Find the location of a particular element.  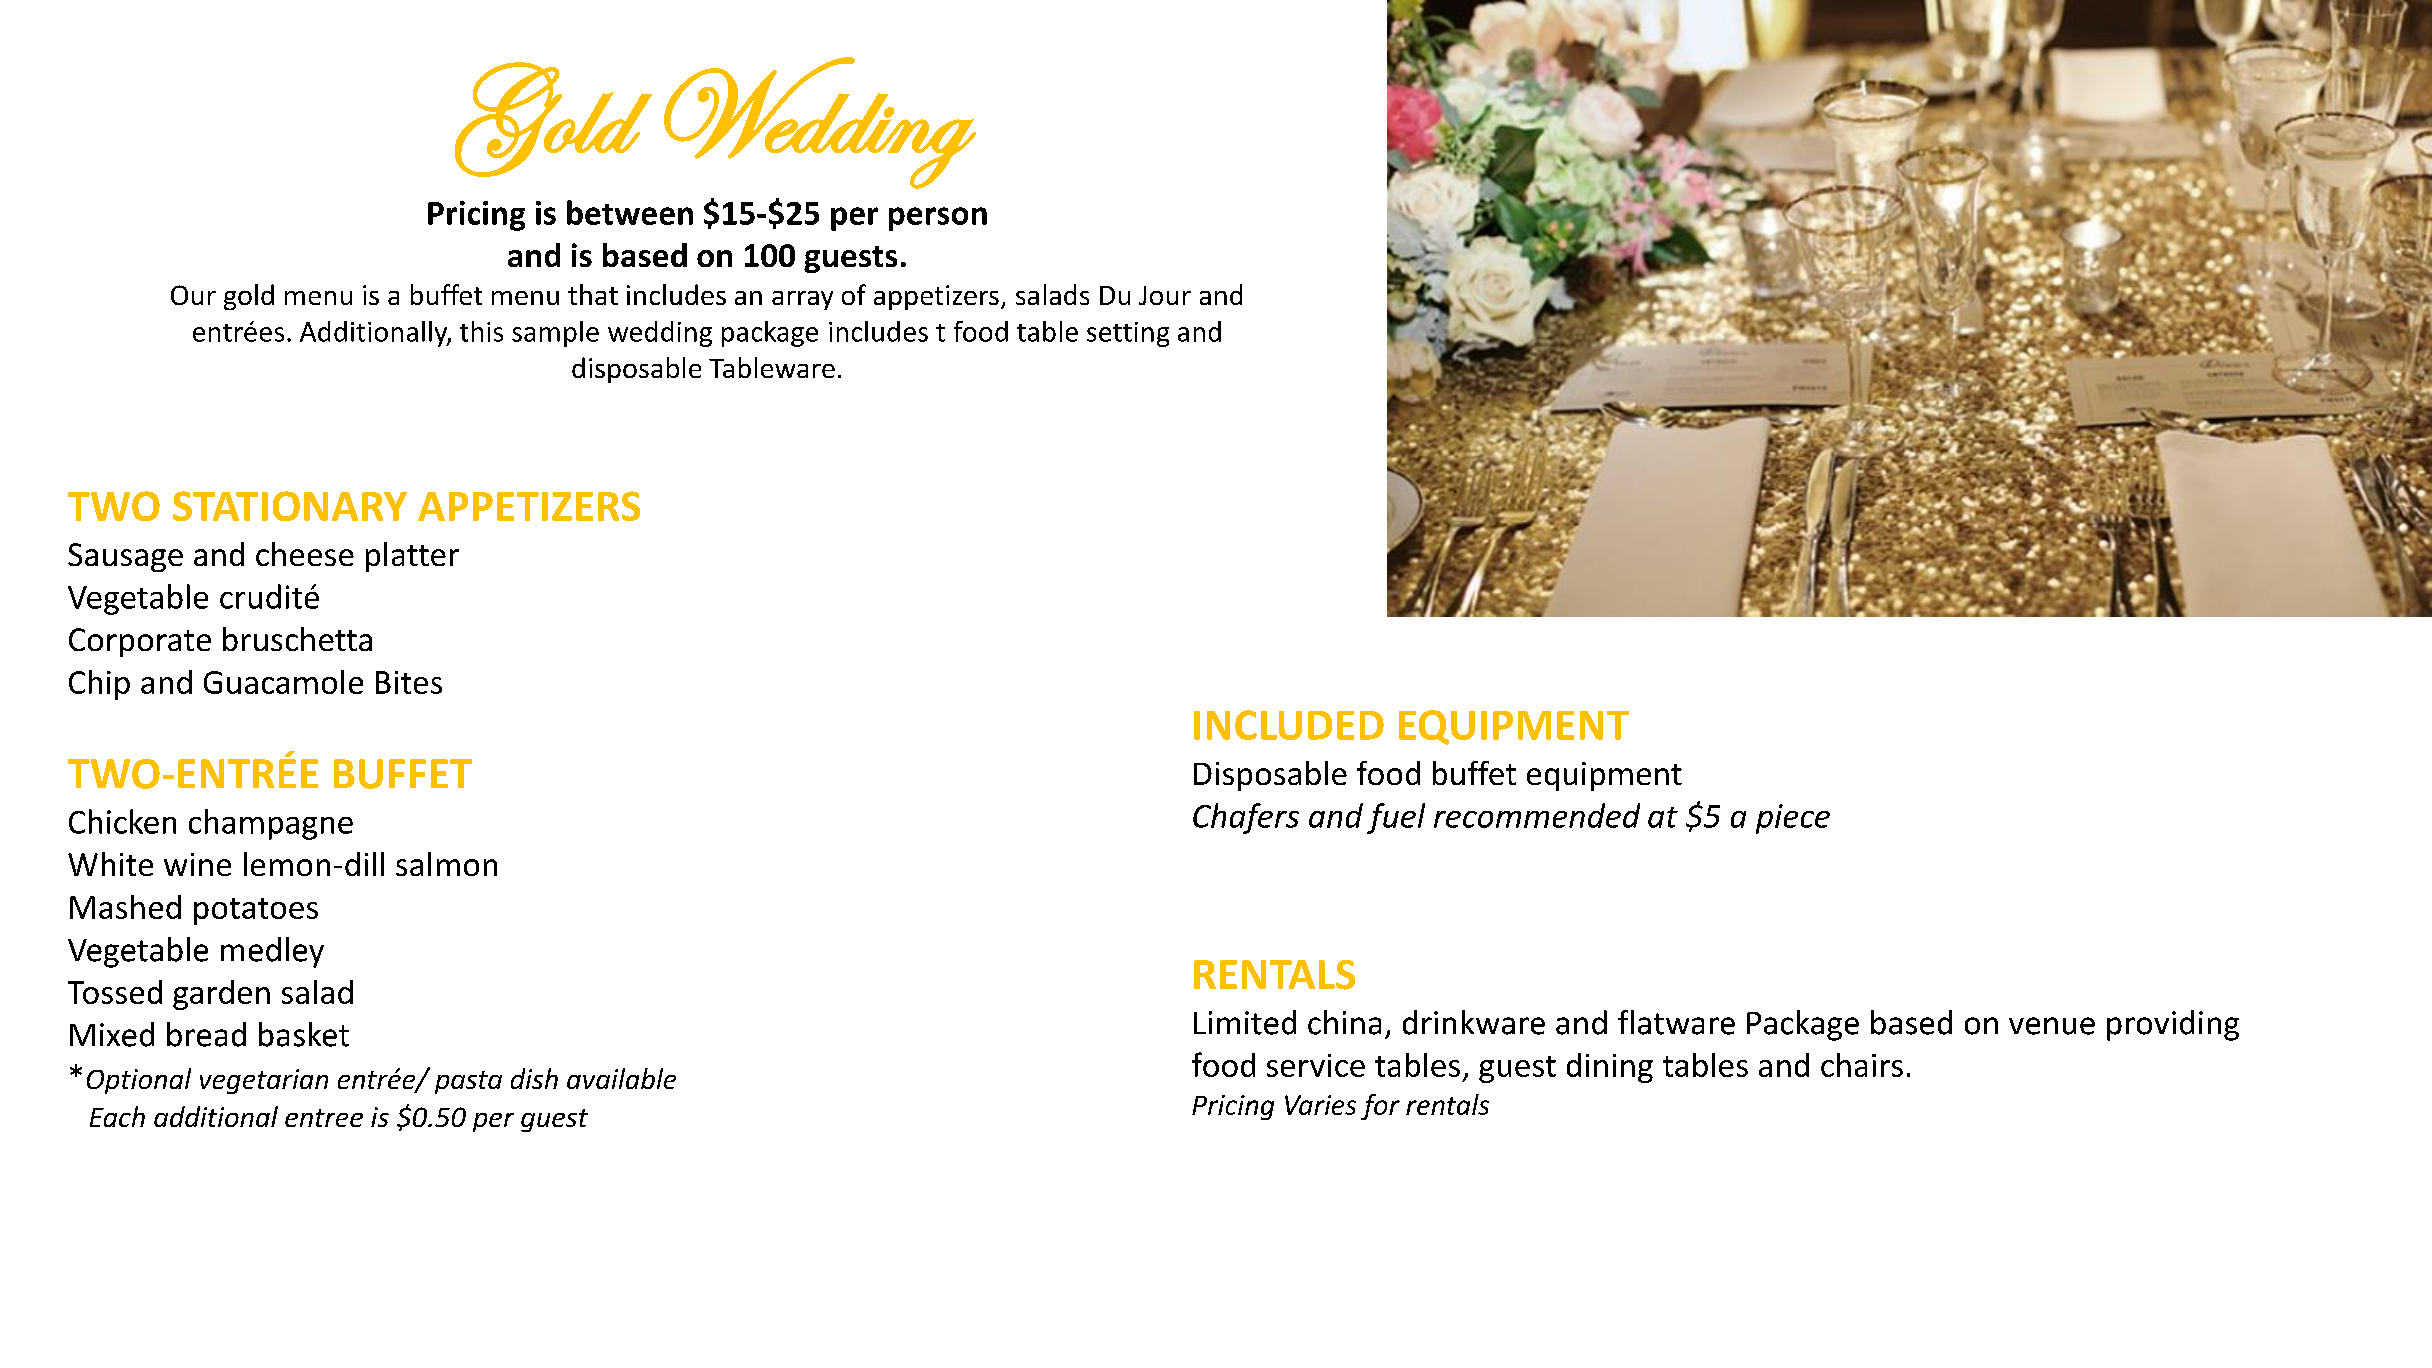

vegetarian is located at coordinates (264, 1081).
